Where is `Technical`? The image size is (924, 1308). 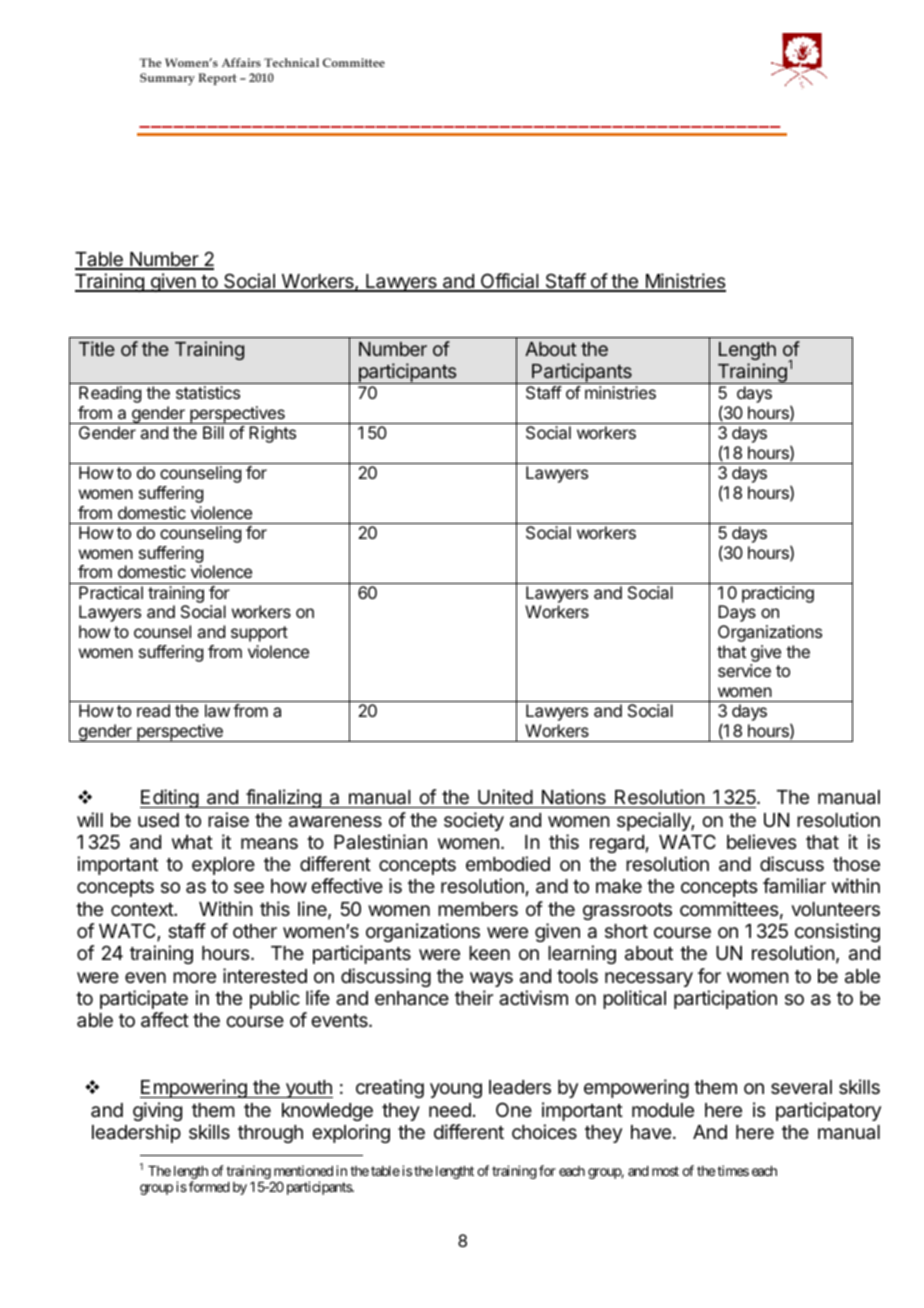
Technical is located at coordinates (291, 62).
